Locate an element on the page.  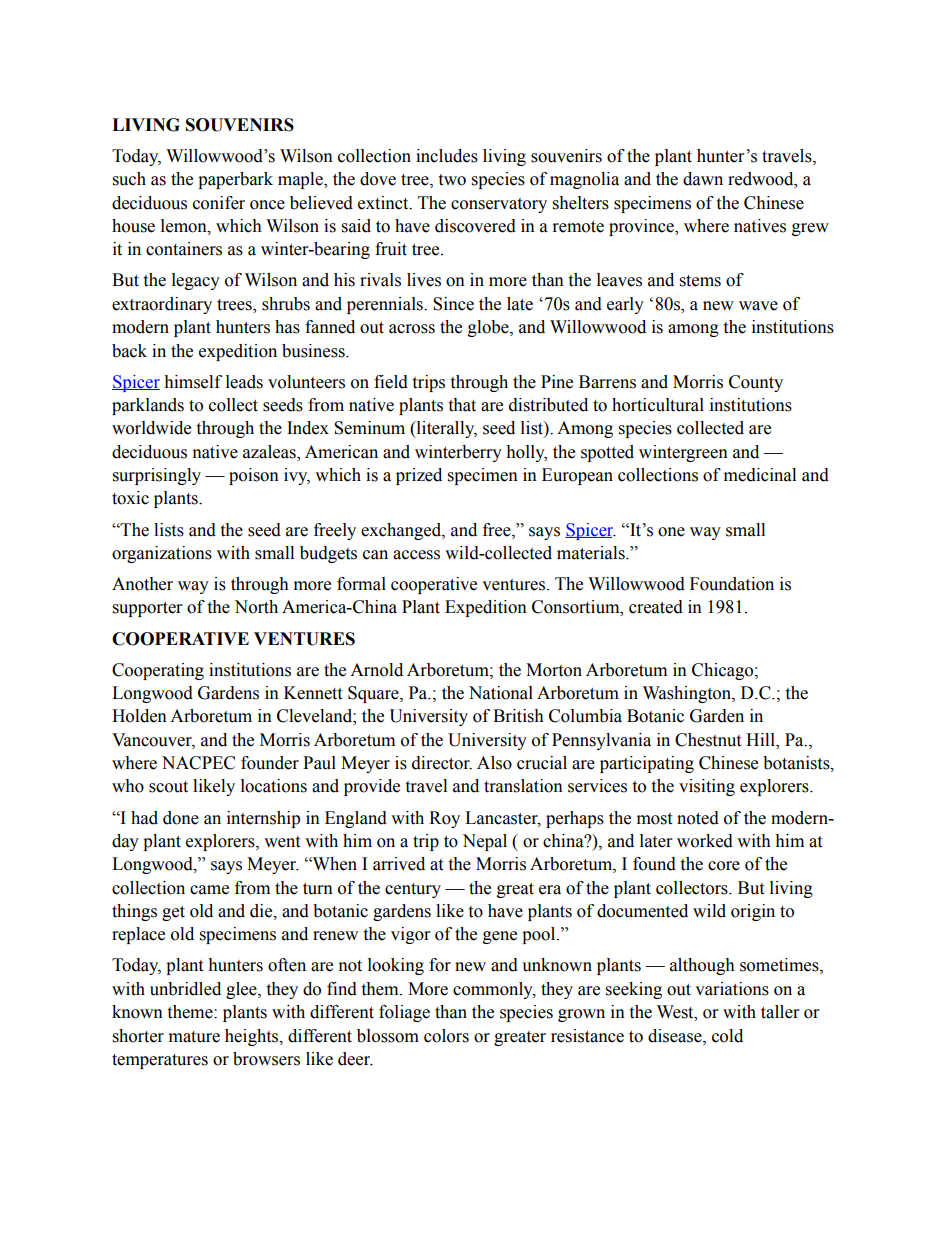
created is located at coordinates (656, 607).
